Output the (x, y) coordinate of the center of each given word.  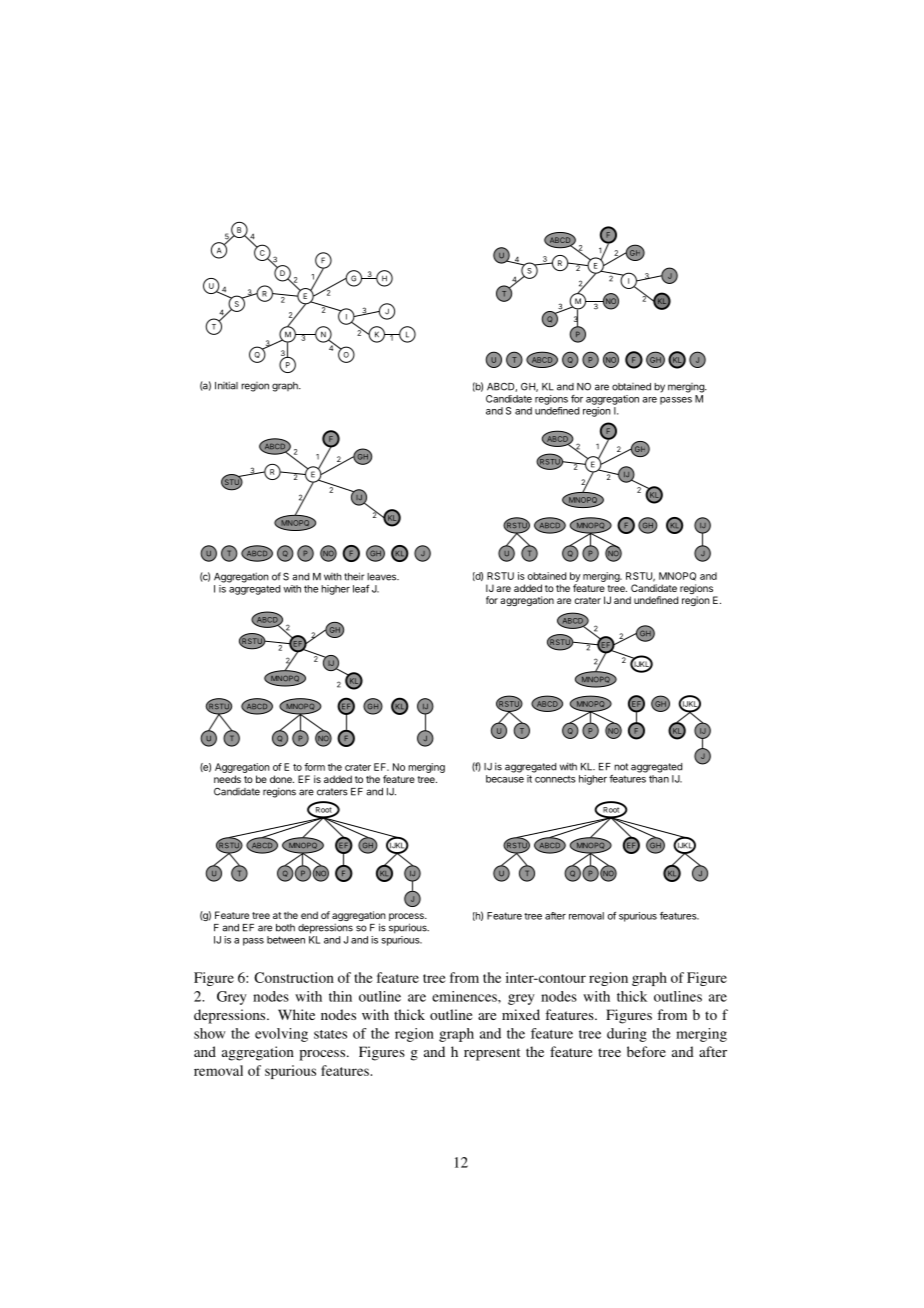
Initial (226, 385)
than (659, 779)
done (282, 779)
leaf (361, 589)
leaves (382, 577)
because (505, 779)
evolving (281, 1035)
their (354, 576)
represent (492, 1054)
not (621, 767)
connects (555, 779)
